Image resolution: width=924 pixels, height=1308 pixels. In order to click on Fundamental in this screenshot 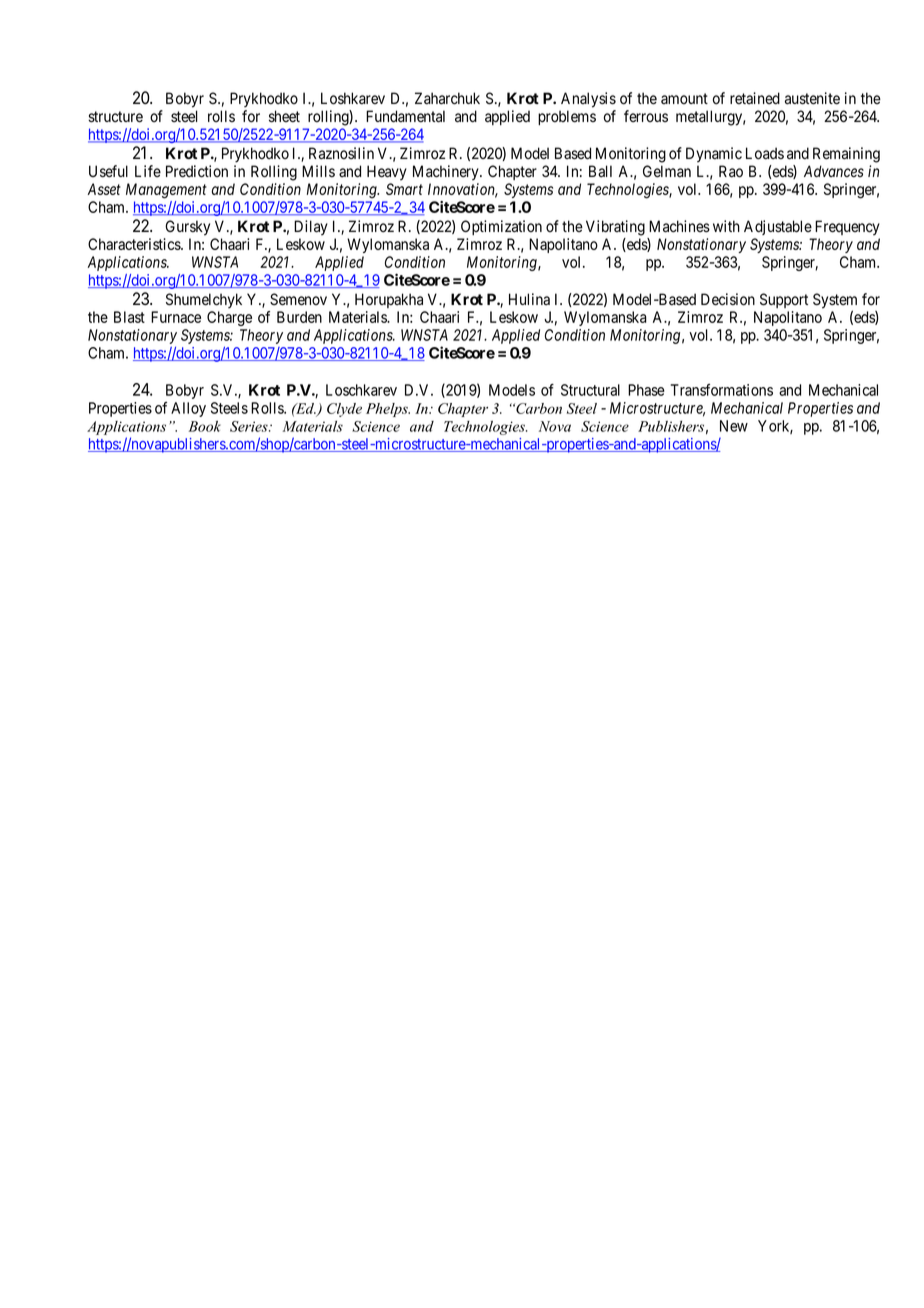, I will do `click(405, 116)`.
